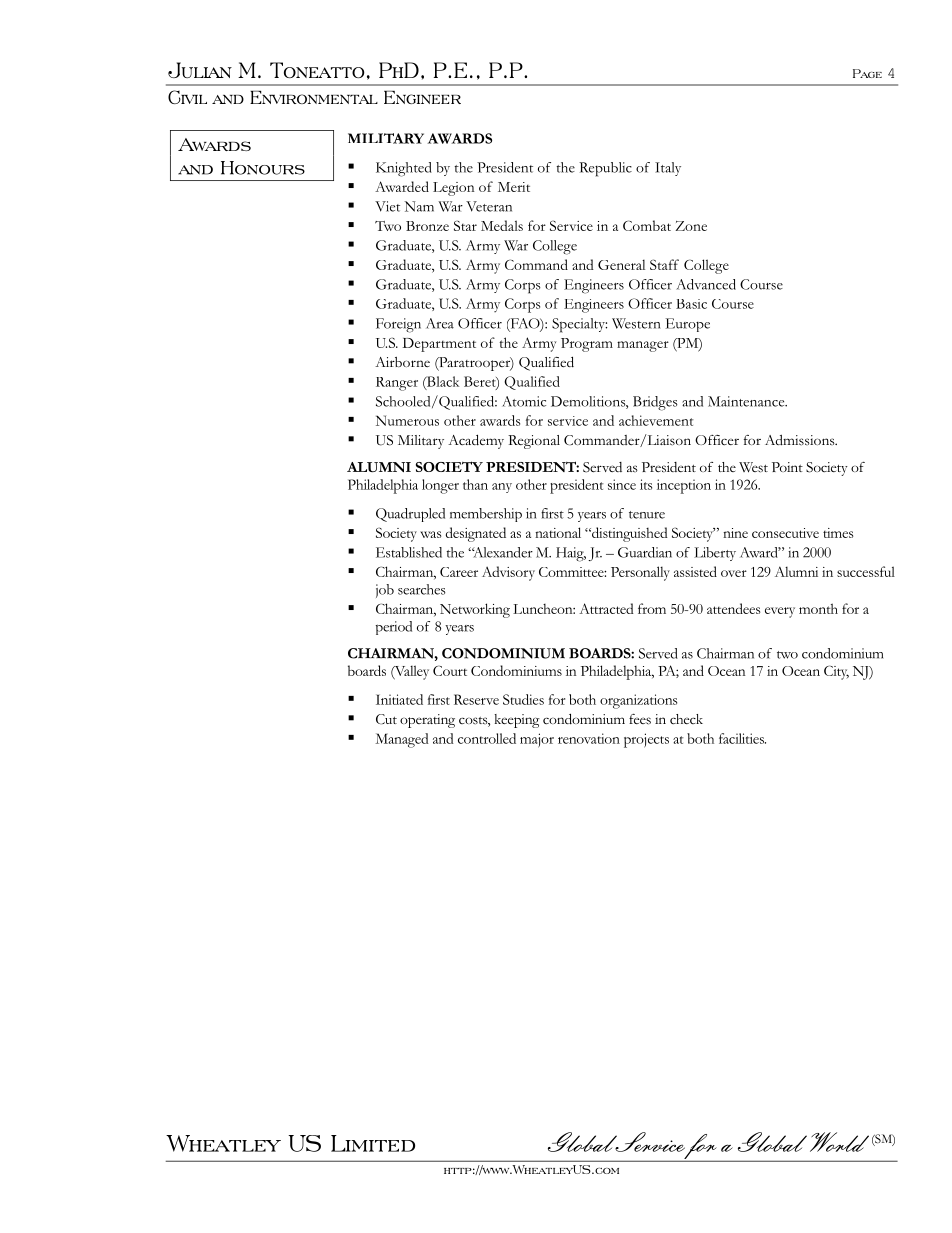  Describe the element at coordinates (314, 97) in the image. I see `Environmental` at that location.
